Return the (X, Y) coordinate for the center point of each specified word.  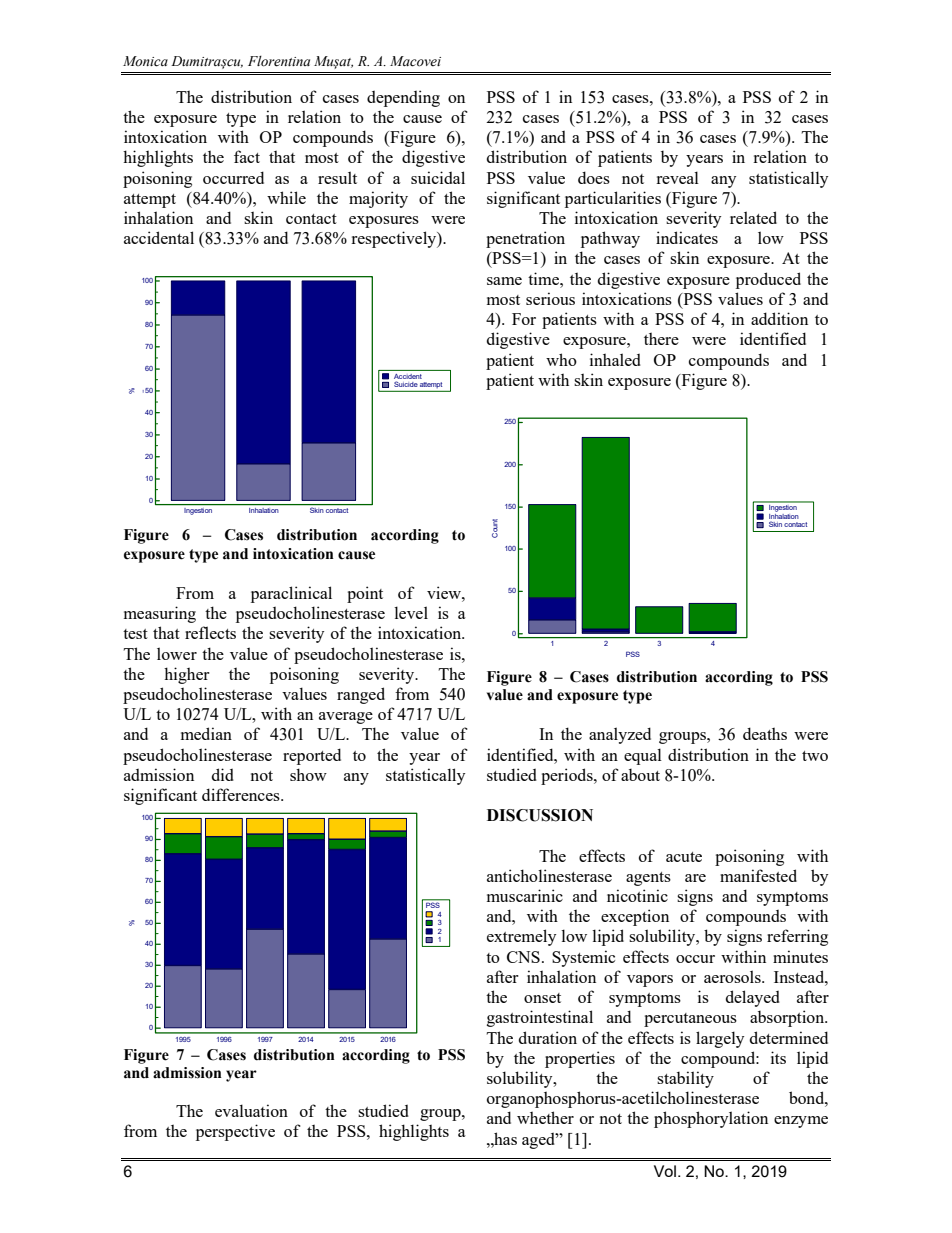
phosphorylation (711, 1119)
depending (403, 98)
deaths (765, 733)
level (411, 612)
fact (247, 156)
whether (545, 1117)
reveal (677, 177)
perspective (235, 1132)
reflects (210, 632)
